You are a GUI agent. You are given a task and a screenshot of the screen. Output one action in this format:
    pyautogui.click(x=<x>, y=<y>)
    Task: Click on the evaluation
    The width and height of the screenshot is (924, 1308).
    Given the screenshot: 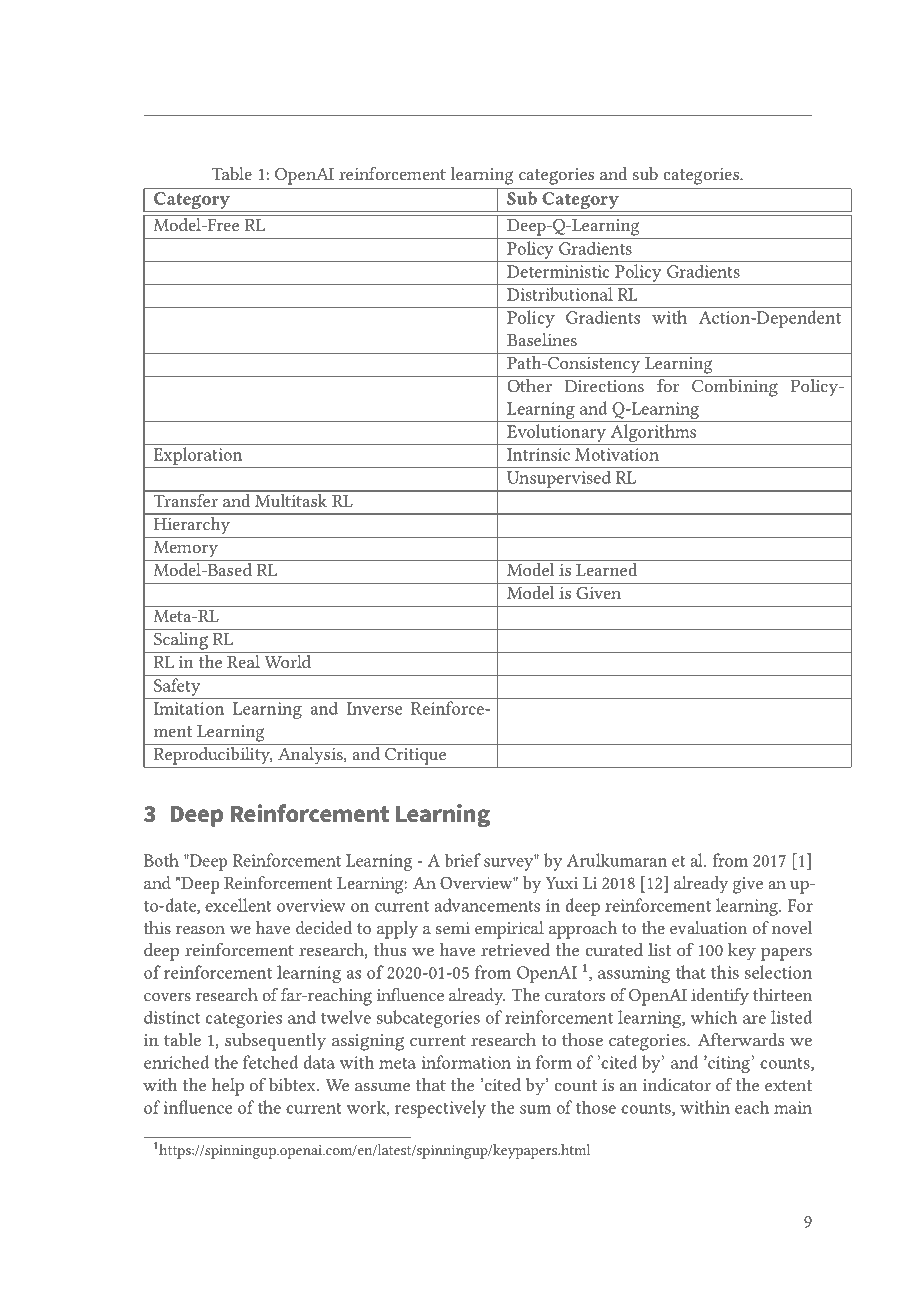 What is the action you would take?
    pyautogui.click(x=708, y=927)
